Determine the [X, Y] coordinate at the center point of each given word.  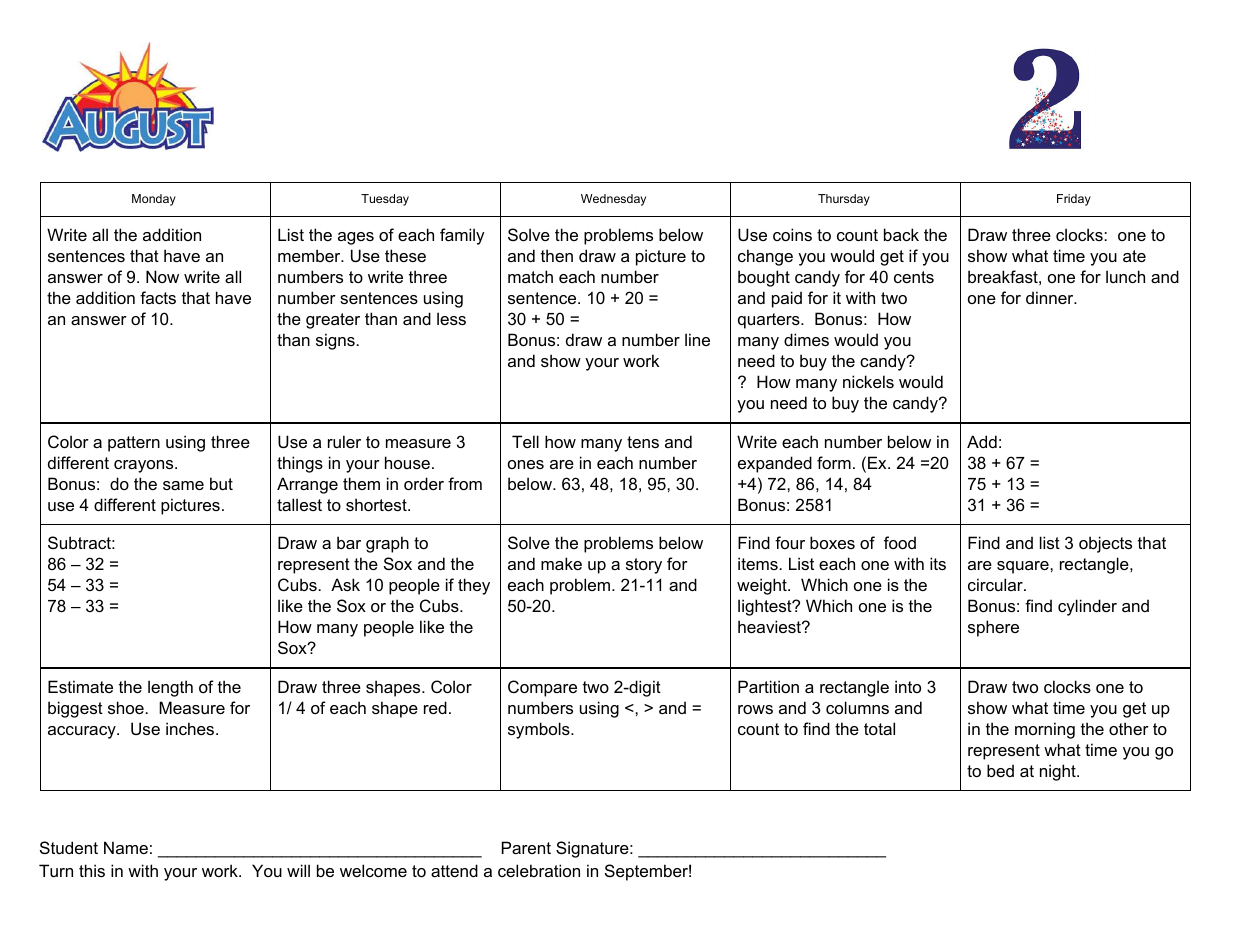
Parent [526, 847]
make [561, 563]
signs [335, 341]
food [900, 542]
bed [1000, 770]
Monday [154, 200]
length [170, 688]
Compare [542, 688]
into [908, 686]
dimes [806, 339]
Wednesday [613, 200]
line [697, 339]
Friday [1074, 200]
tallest [299, 504]
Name [126, 847]
